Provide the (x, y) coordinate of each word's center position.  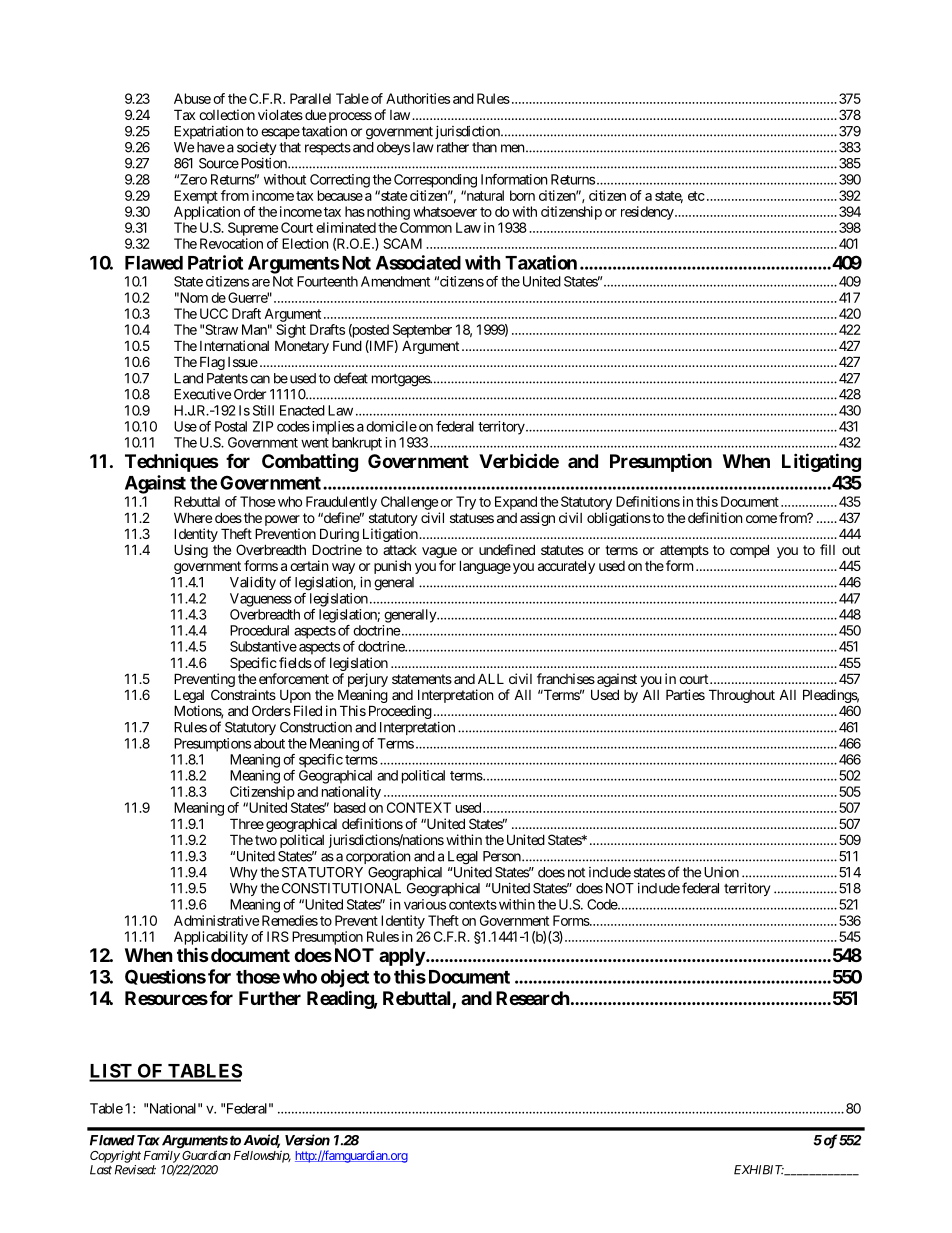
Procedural (259, 630)
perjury (368, 680)
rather (453, 147)
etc (696, 196)
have (211, 147)
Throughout (742, 696)
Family (162, 1157)
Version (307, 1140)
